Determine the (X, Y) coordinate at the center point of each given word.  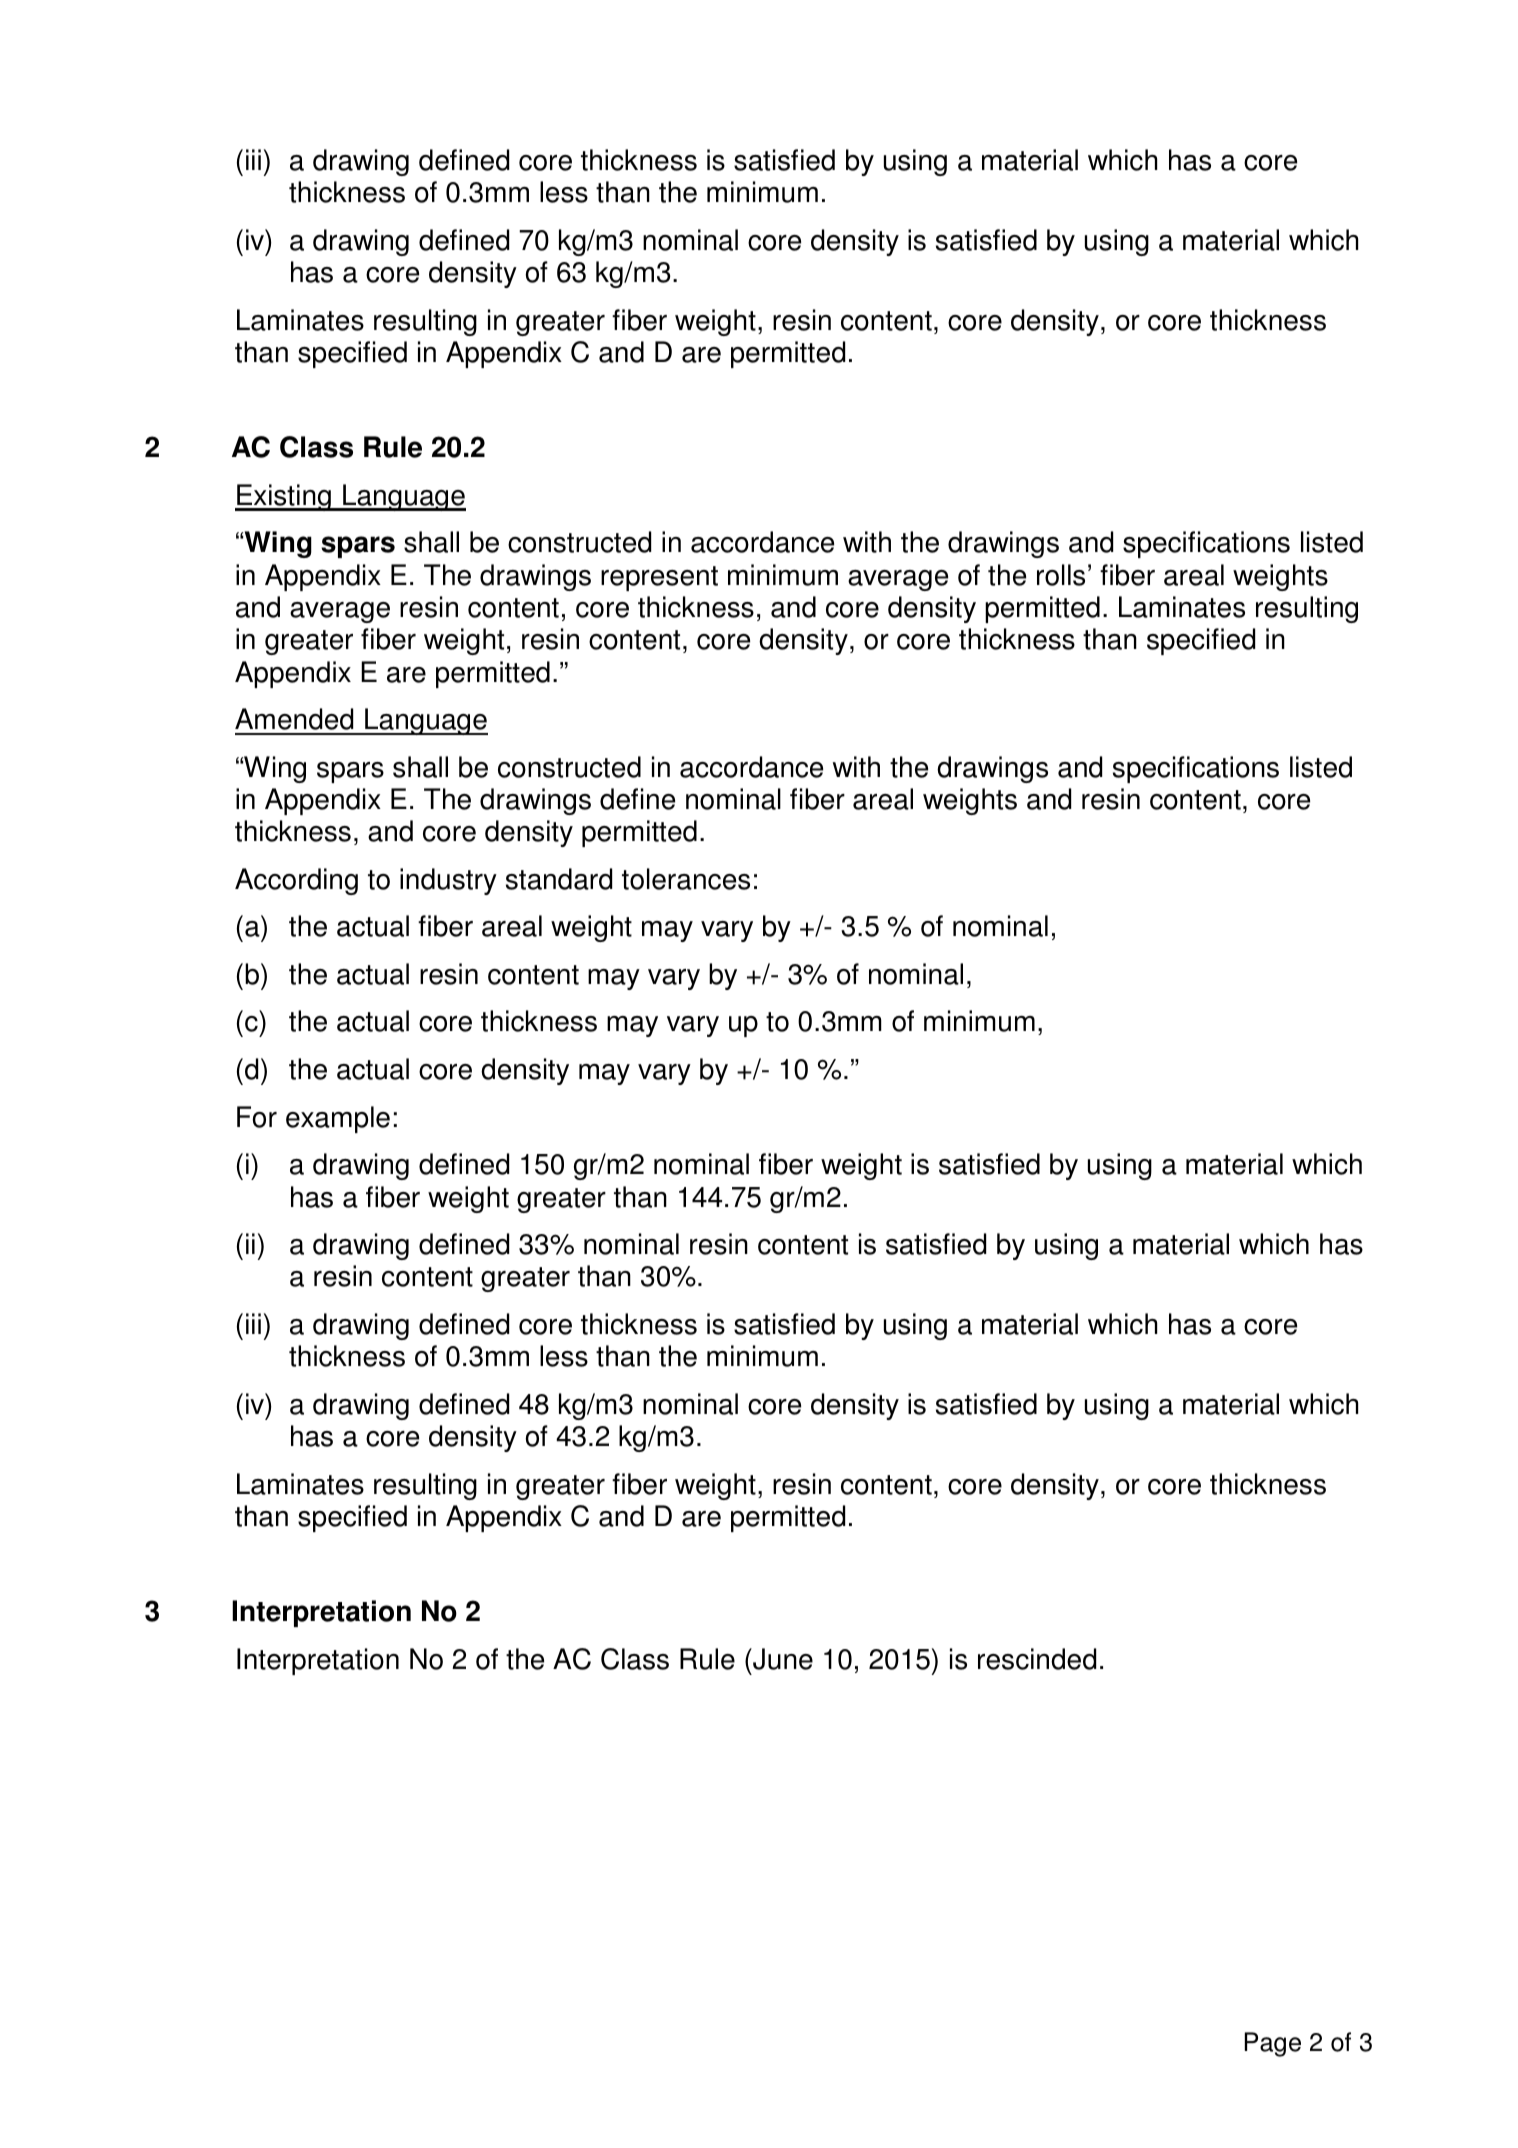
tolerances (686, 879)
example (338, 1119)
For (257, 1117)
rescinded (1037, 1659)
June (782, 1659)
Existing (284, 497)
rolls (1061, 575)
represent (659, 578)
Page (1273, 2044)
